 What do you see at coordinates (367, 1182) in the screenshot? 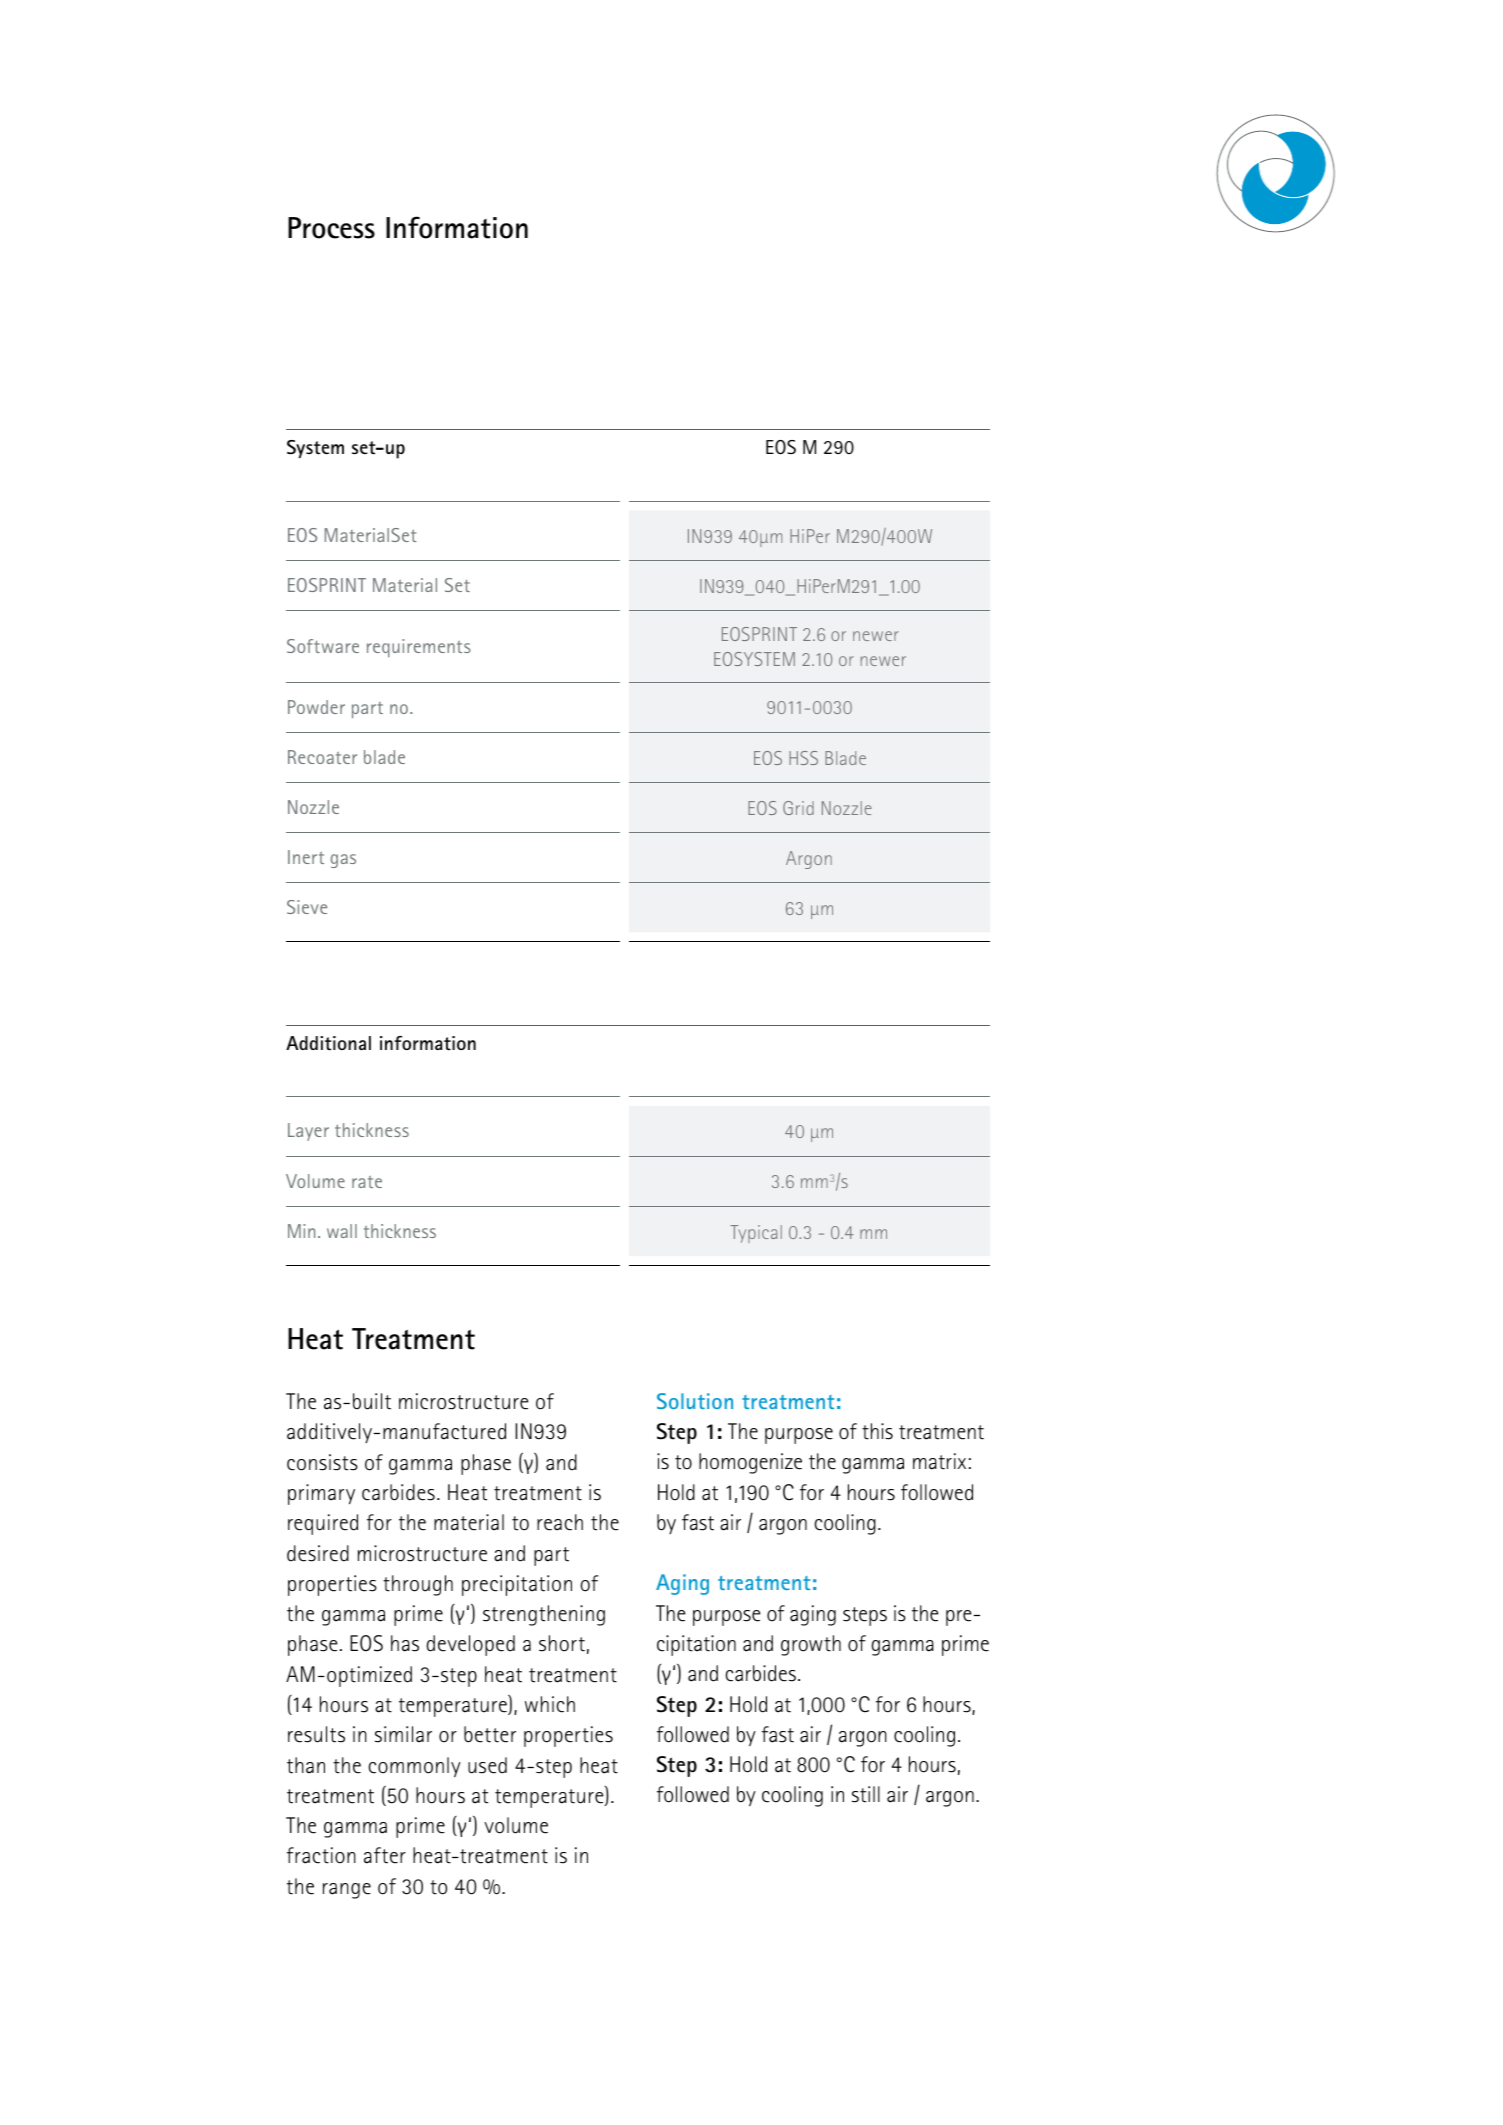
I see `rate` at bounding box center [367, 1182].
